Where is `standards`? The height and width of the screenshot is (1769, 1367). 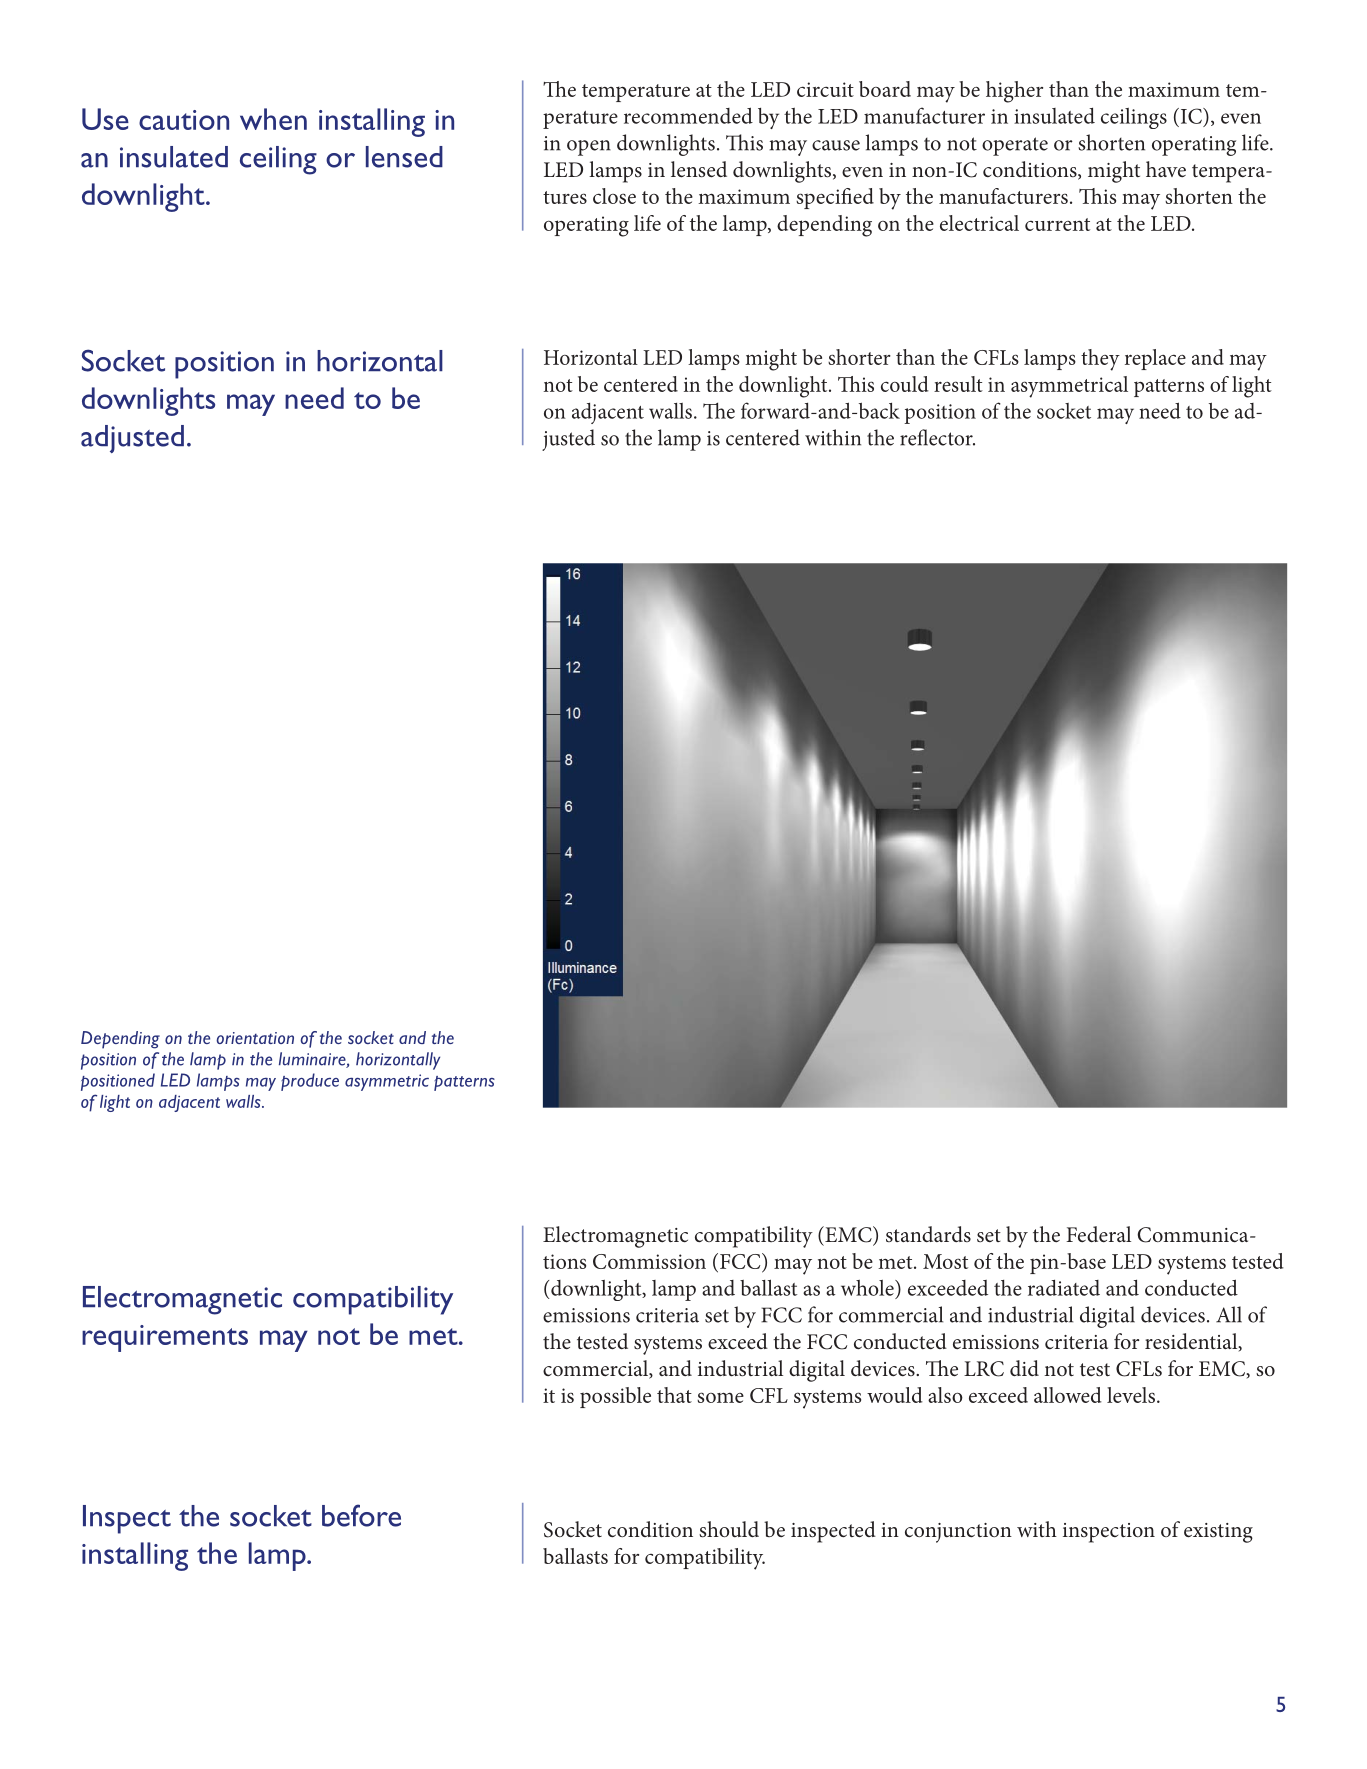 standards is located at coordinates (928, 1234).
